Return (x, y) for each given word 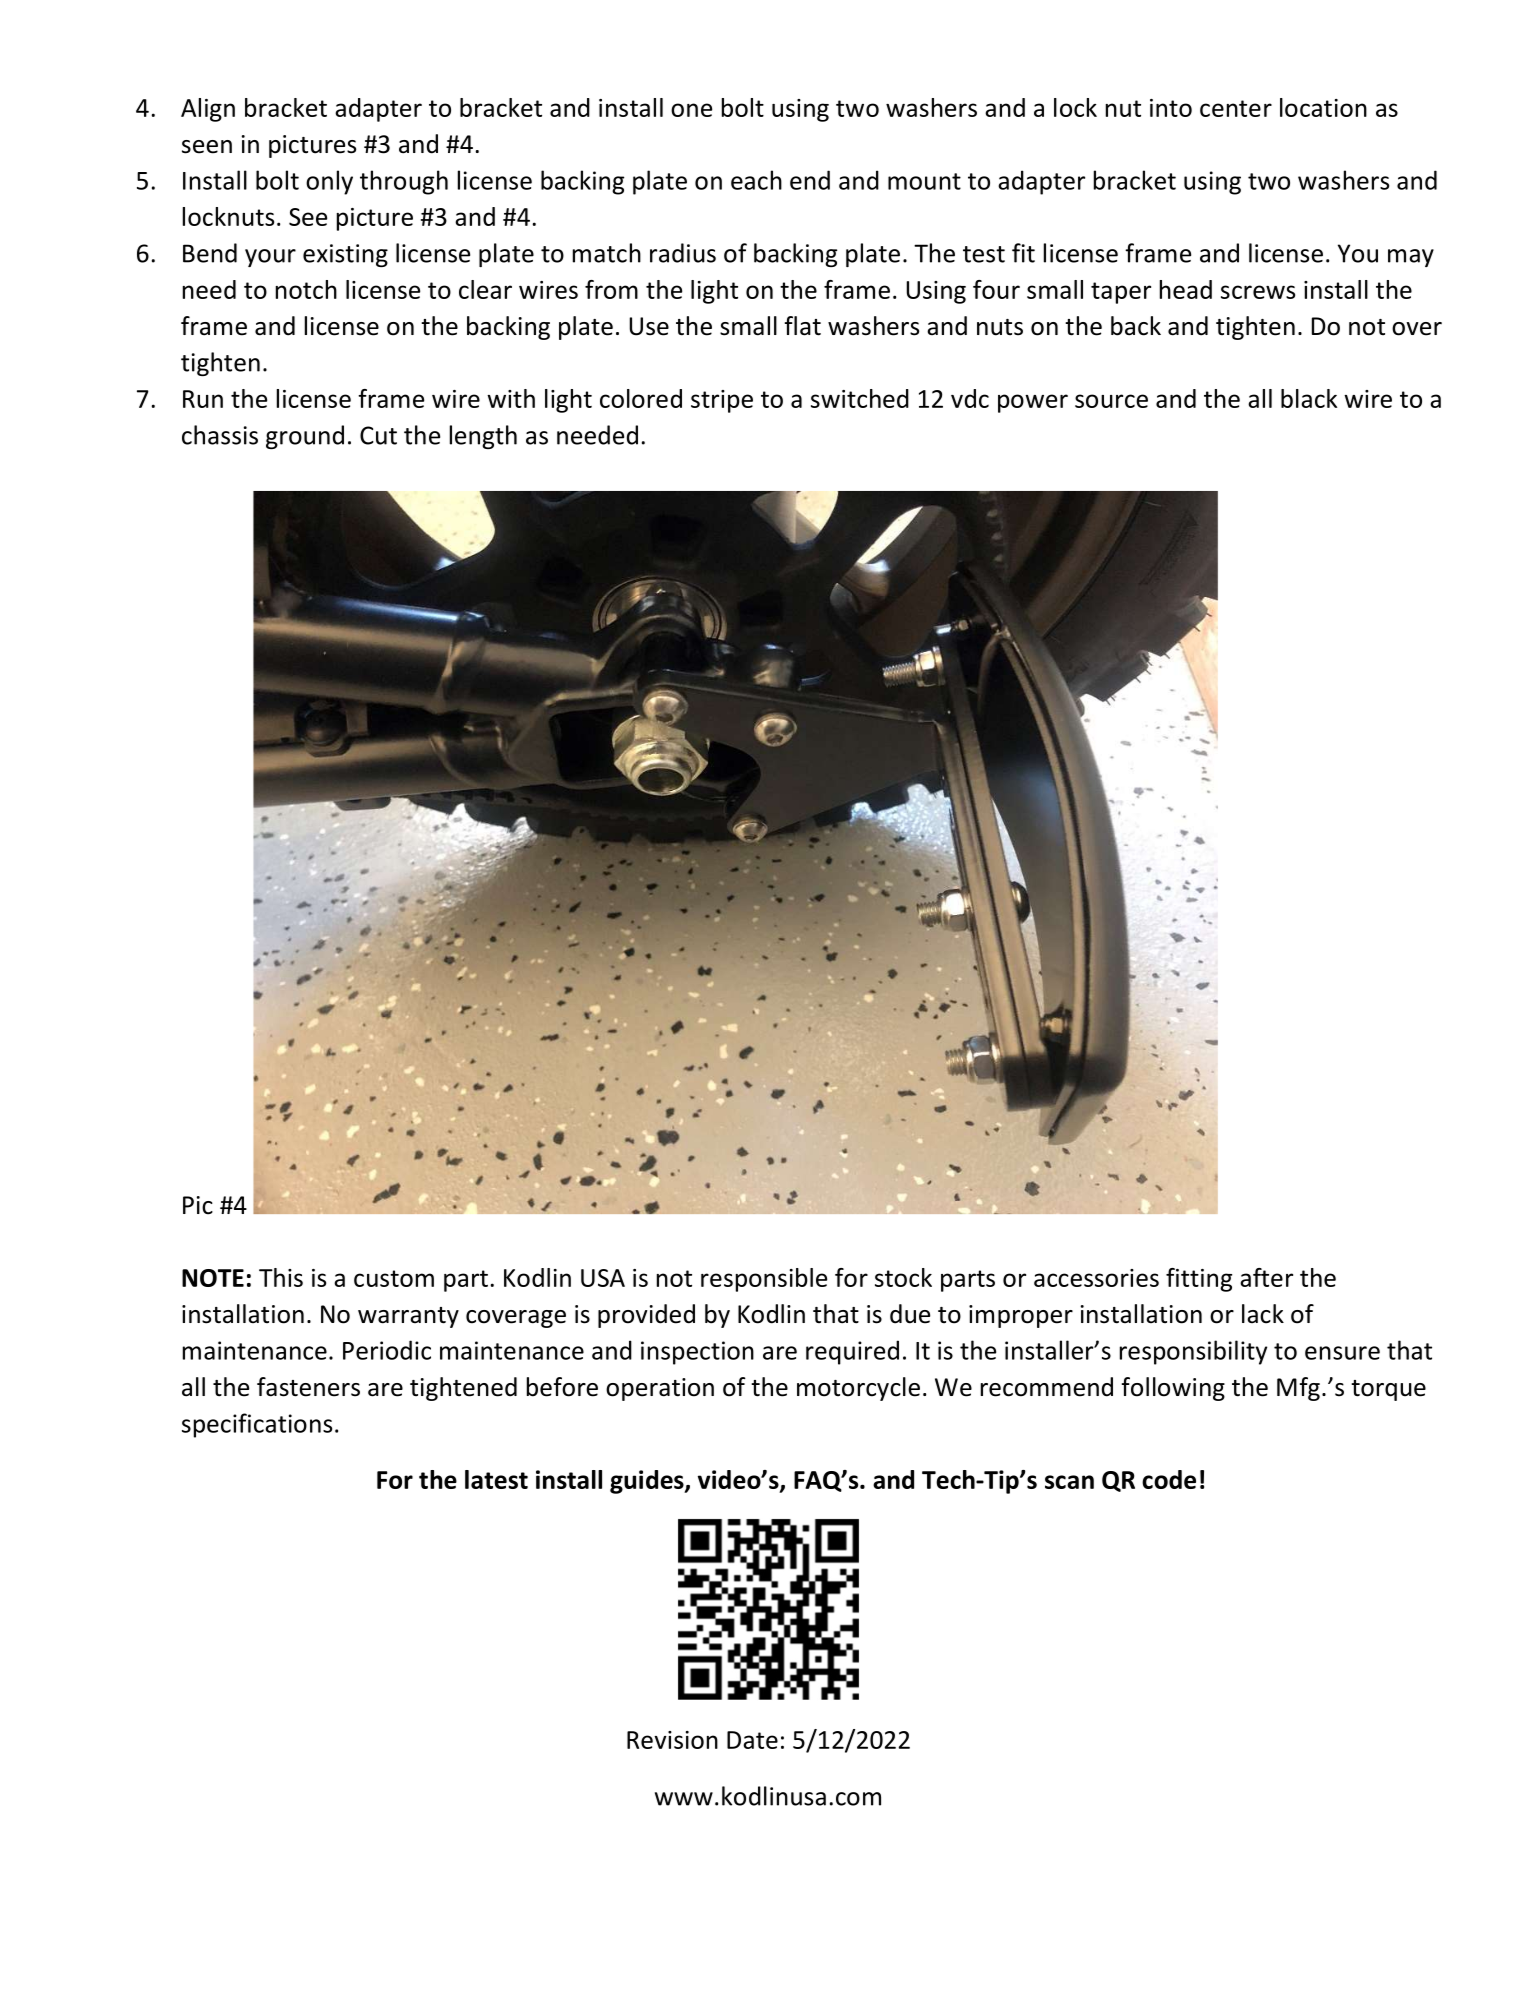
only (329, 182)
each (756, 180)
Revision (672, 1740)
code (1169, 1479)
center (1236, 108)
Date (752, 1740)
